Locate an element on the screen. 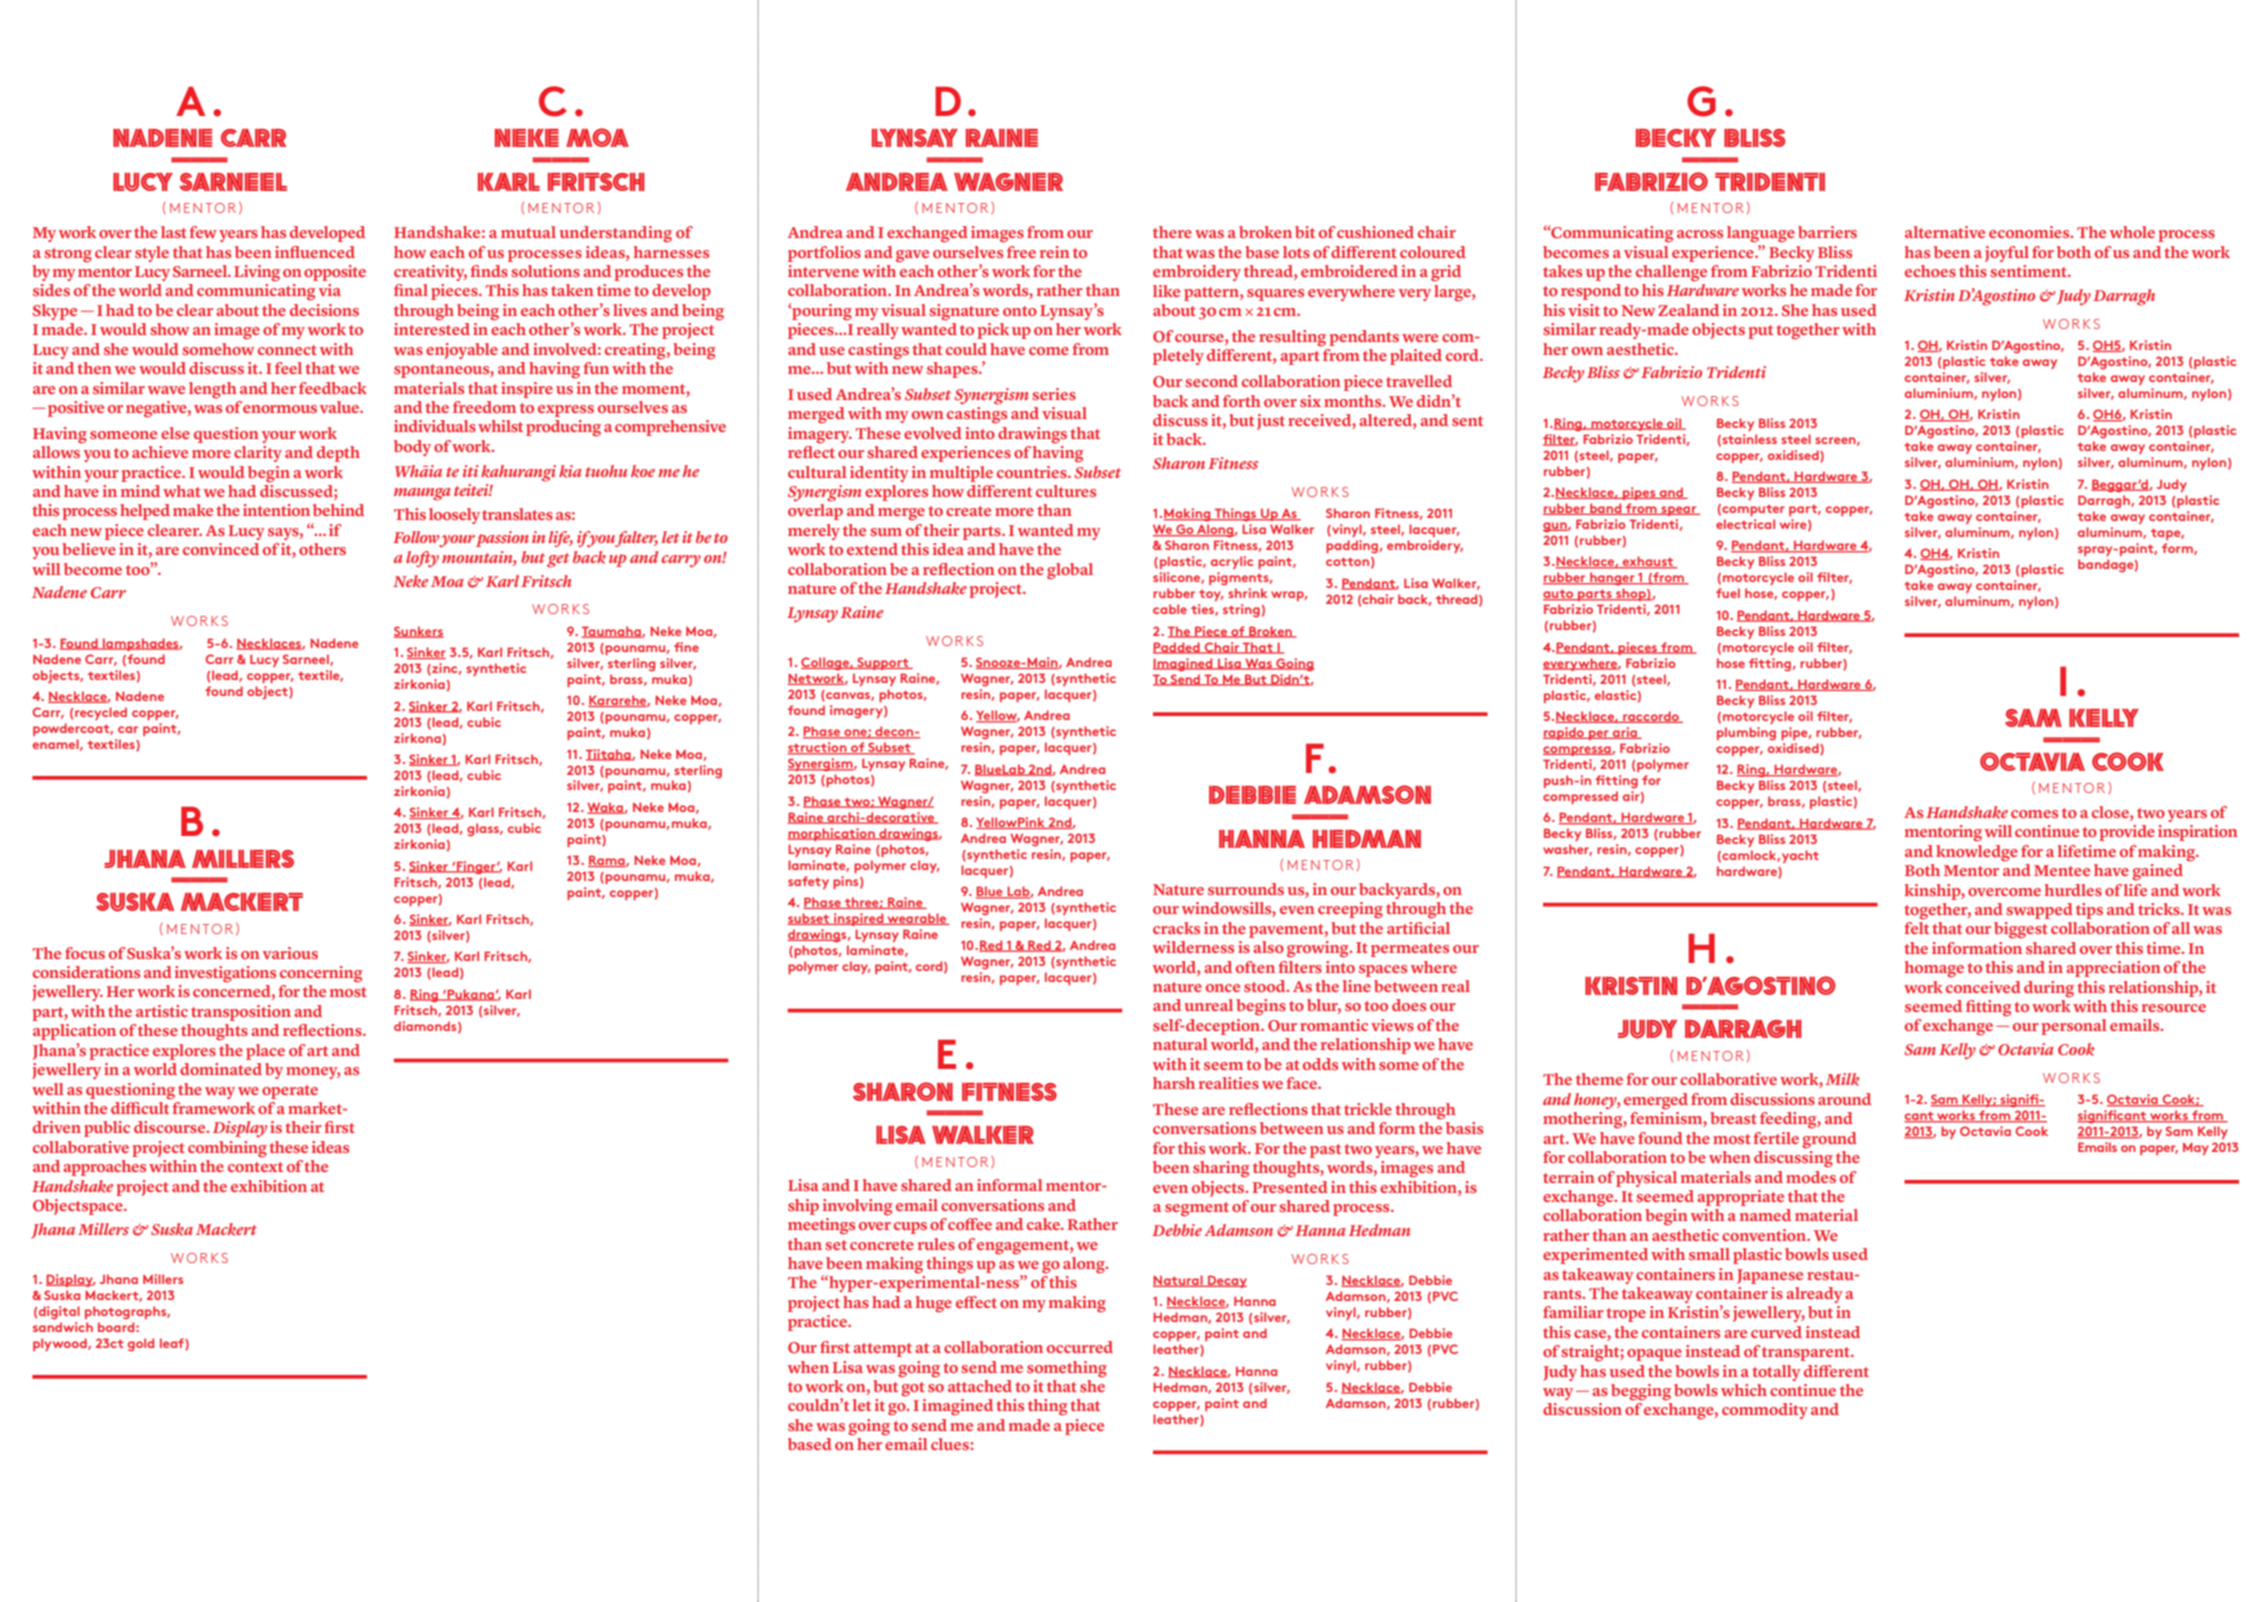 Image resolution: width=2266 pixels, height=1602 pixels. echoes is located at coordinates (1930, 271).
